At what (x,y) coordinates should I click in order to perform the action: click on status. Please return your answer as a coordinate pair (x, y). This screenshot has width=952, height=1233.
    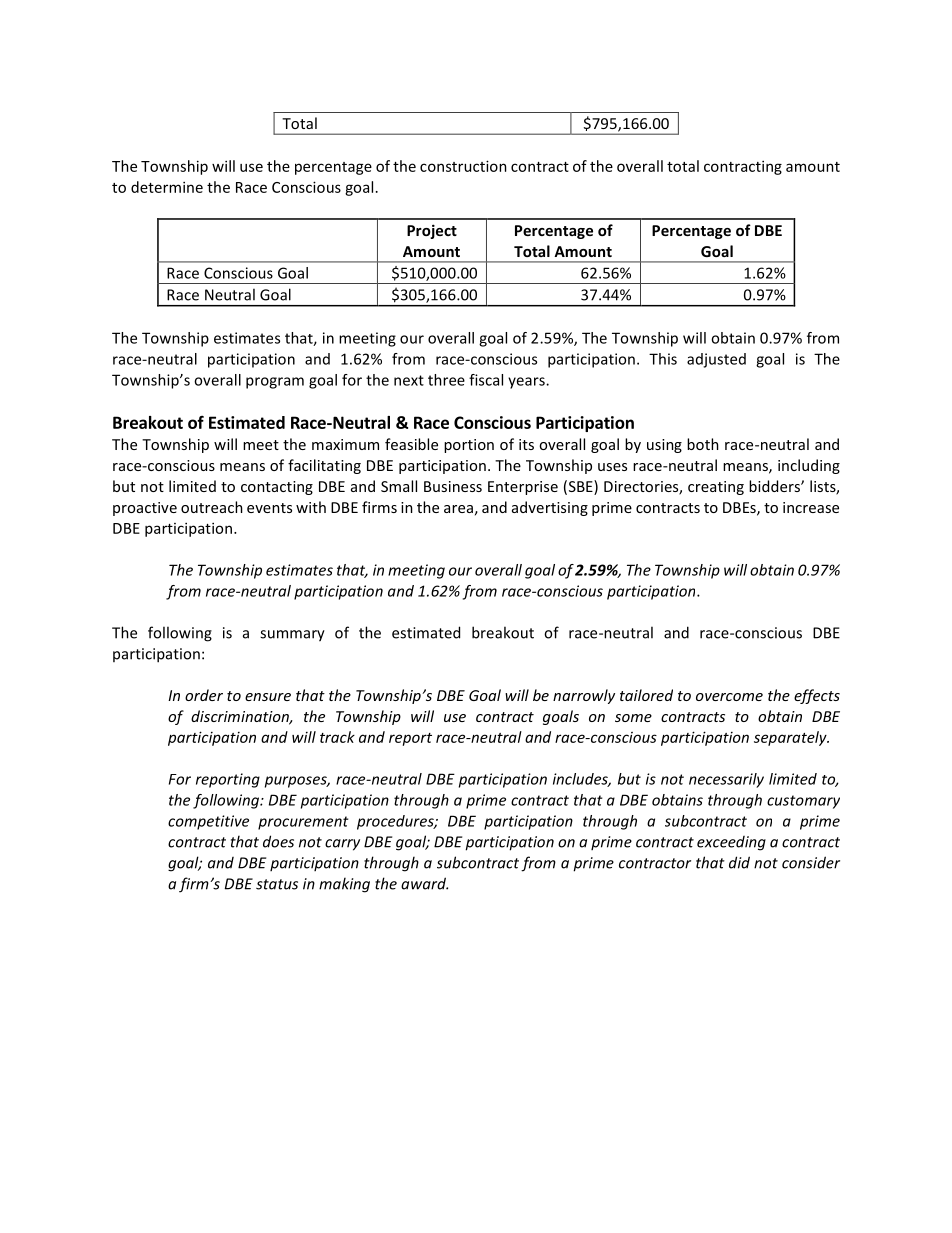
    Looking at the image, I should click on (277, 884).
